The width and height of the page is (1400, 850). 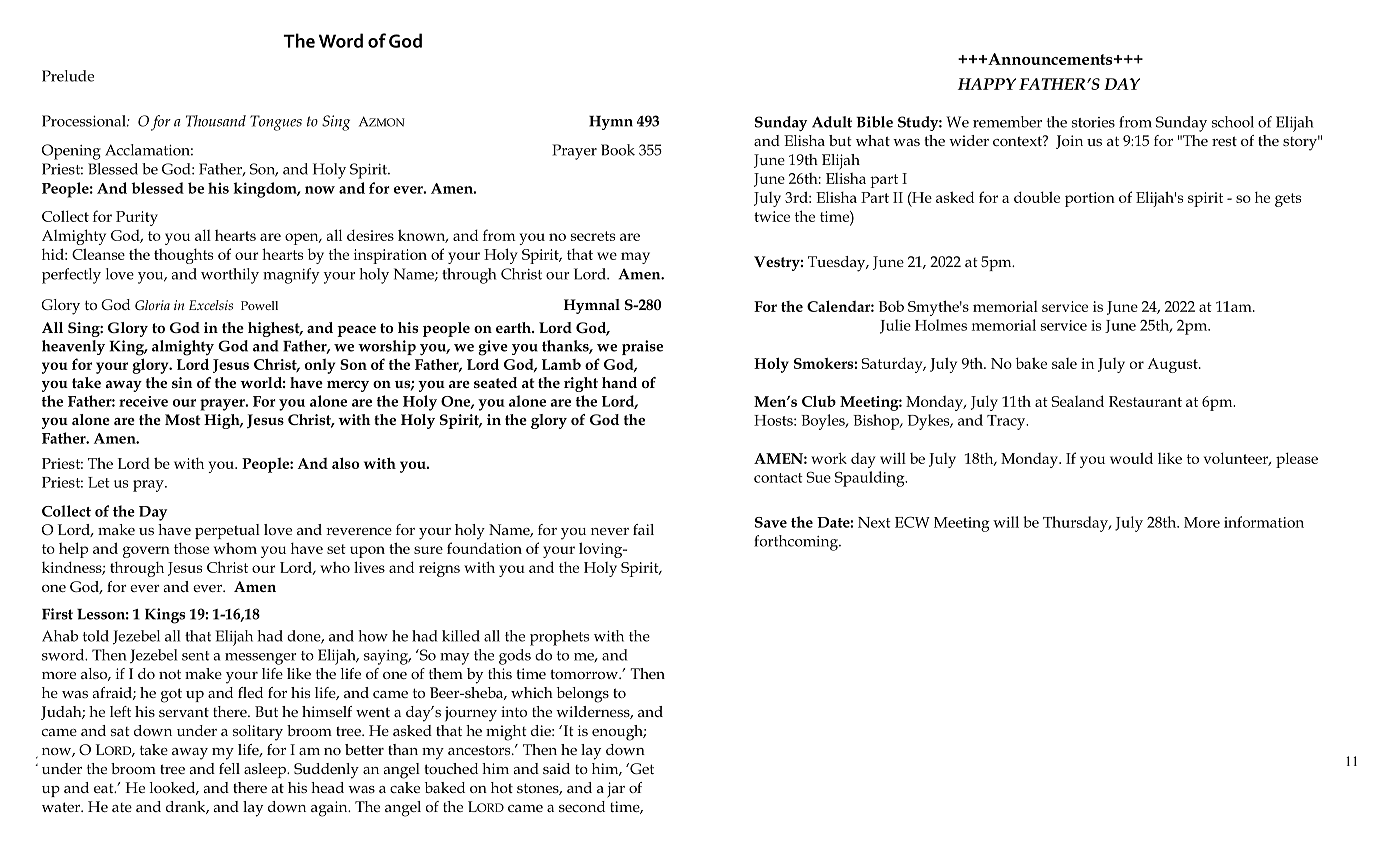 I want to click on fell, so click(x=229, y=768).
